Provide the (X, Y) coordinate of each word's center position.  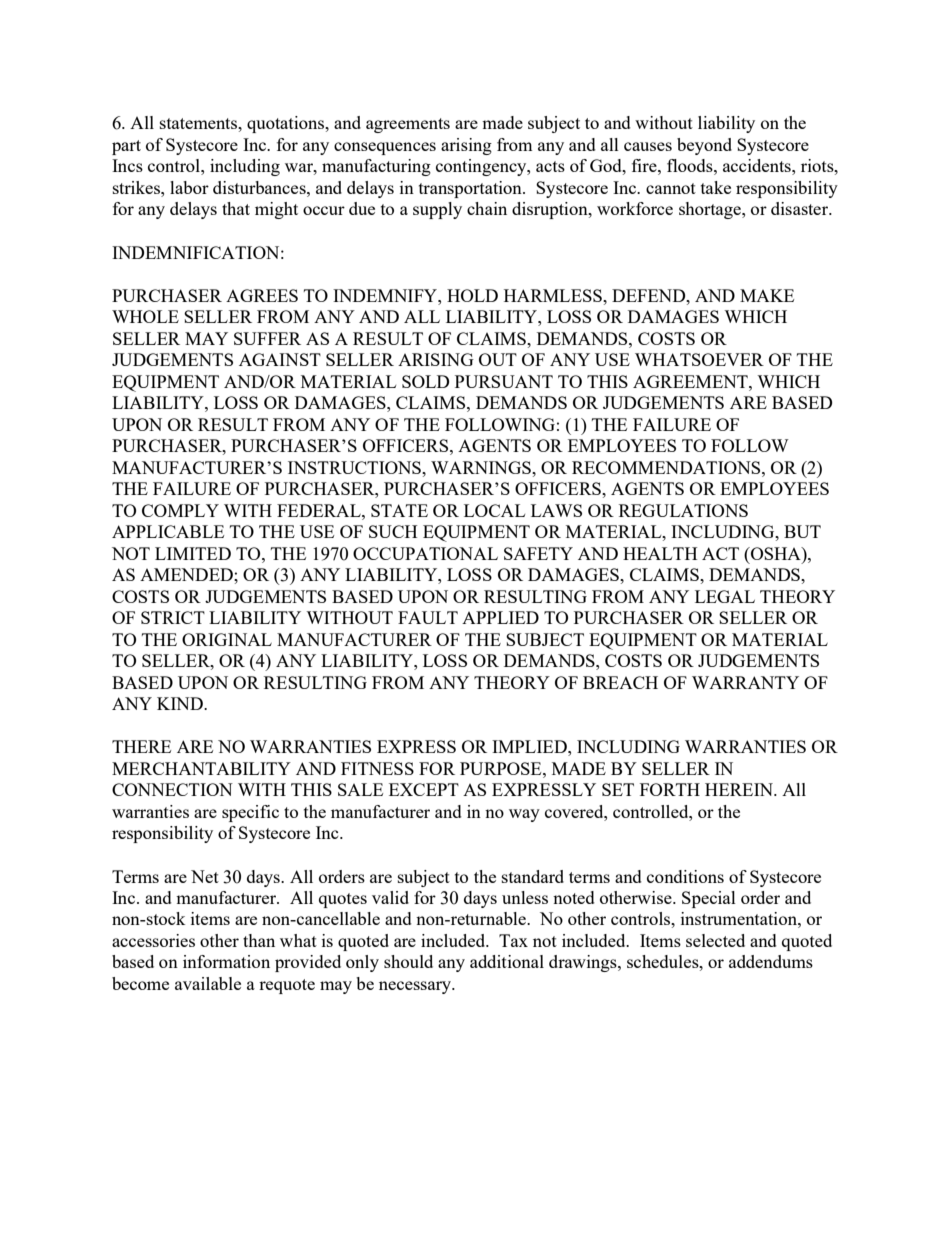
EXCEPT (424, 789)
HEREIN (740, 789)
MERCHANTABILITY (201, 768)
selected (715, 940)
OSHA (776, 553)
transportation (471, 189)
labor (189, 187)
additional (507, 961)
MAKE (767, 295)
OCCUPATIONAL (425, 553)
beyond (704, 146)
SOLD (425, 381)
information (226, 961)
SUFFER (267, 338)
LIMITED (193, 553)
